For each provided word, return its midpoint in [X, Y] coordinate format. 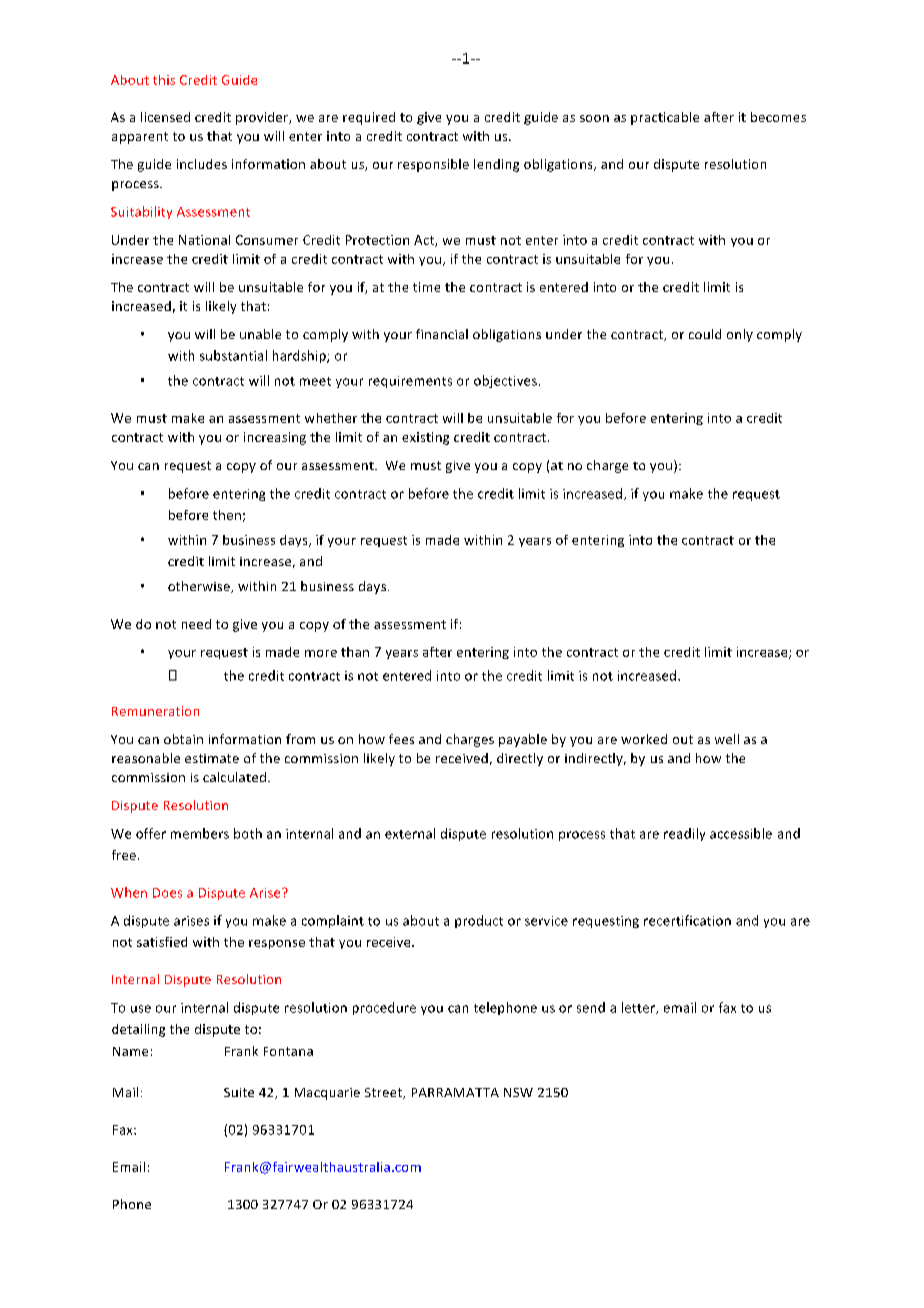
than [355, 652]
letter [640, 1008]
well [727, 739]
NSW [518, 1092]
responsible [433, 165]
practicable [665, 118]
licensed [165, 117]
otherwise [200, 587]
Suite [239, 1092]
